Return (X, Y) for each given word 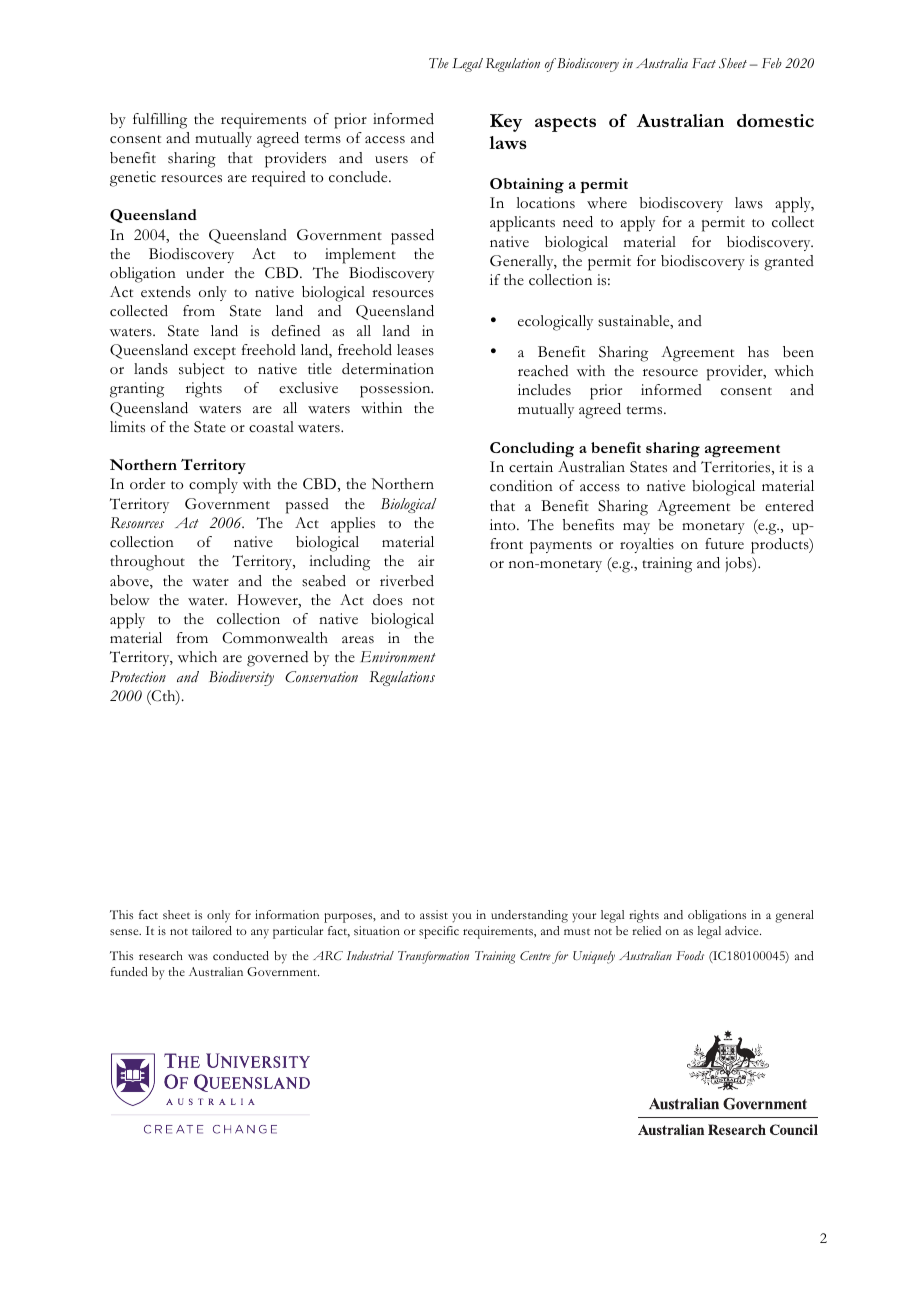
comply (213, 486)
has (758, 352)
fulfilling (160, 121)
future (724, 543)
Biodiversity (241, 678)
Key (506, 123)
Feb (772, 63)
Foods (690, 955)
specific (439, 932)
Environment (398, 657)
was (198, 957)
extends (166, 292)
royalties (647, 545)
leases (415, 350)
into (504, 525)
